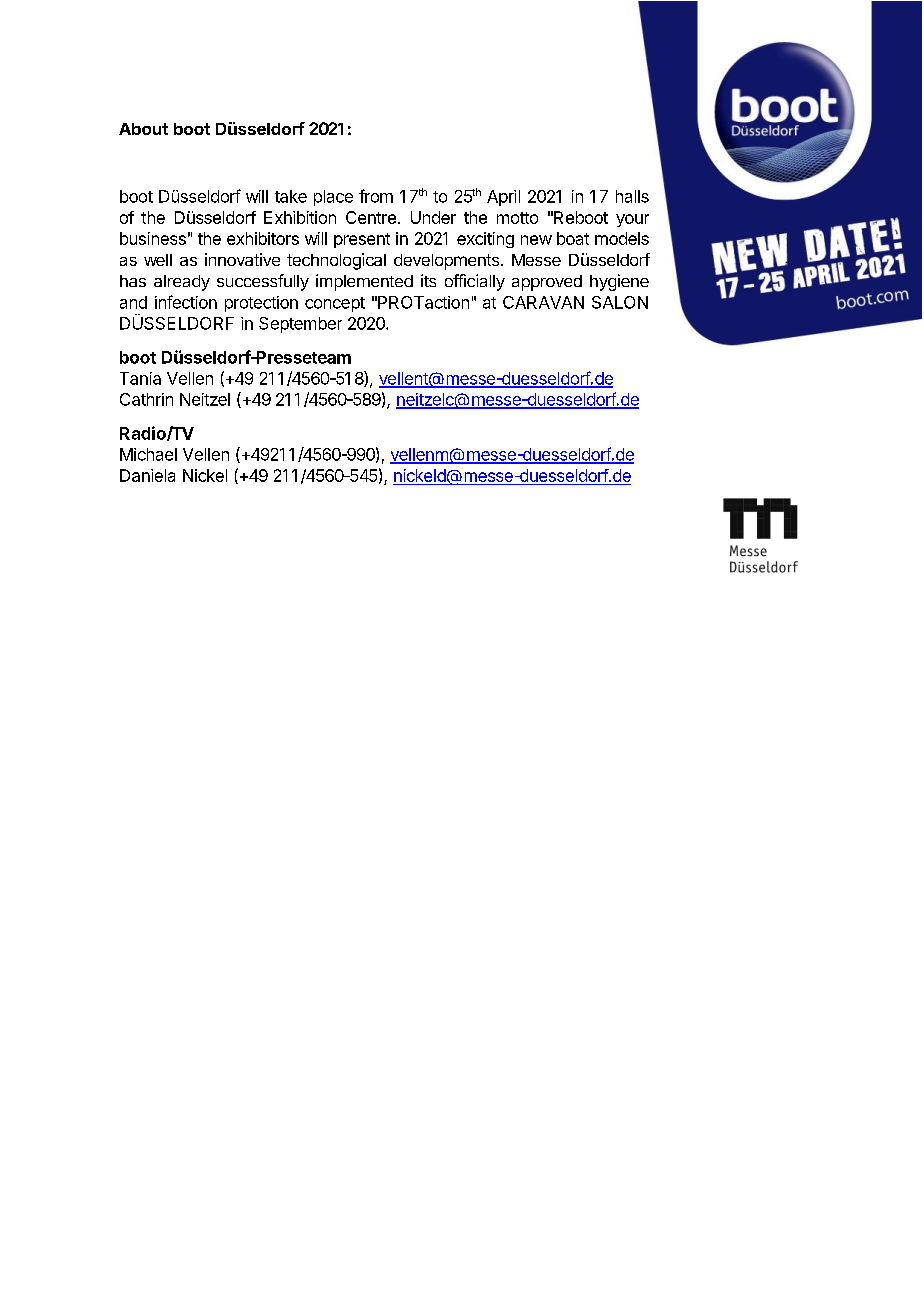 The image size is (924, 1308). I want to click on from, so click(376, 196).
